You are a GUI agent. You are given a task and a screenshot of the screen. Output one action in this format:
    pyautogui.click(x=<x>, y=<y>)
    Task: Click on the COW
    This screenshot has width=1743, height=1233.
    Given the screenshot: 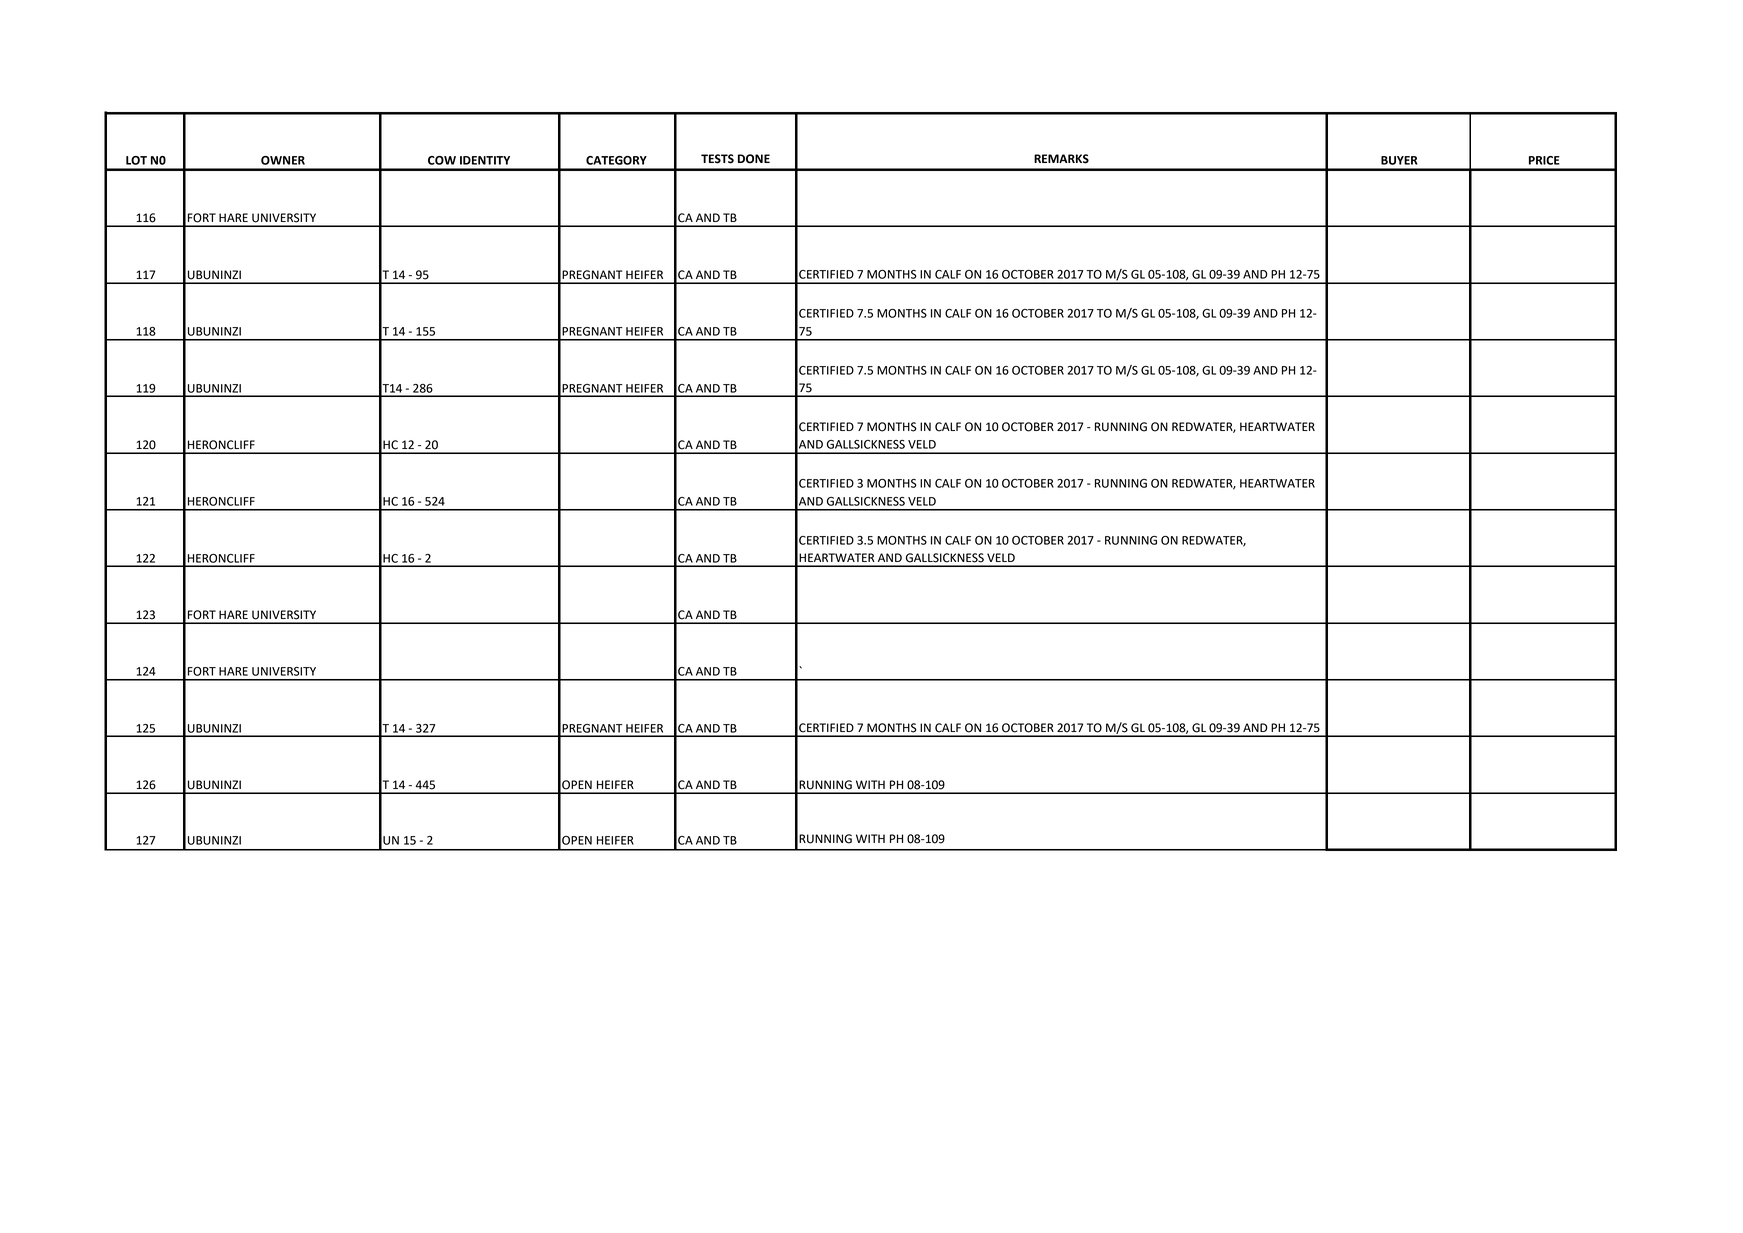 What is the action you would take?
    pyautogui.click(x=442, y=160)
